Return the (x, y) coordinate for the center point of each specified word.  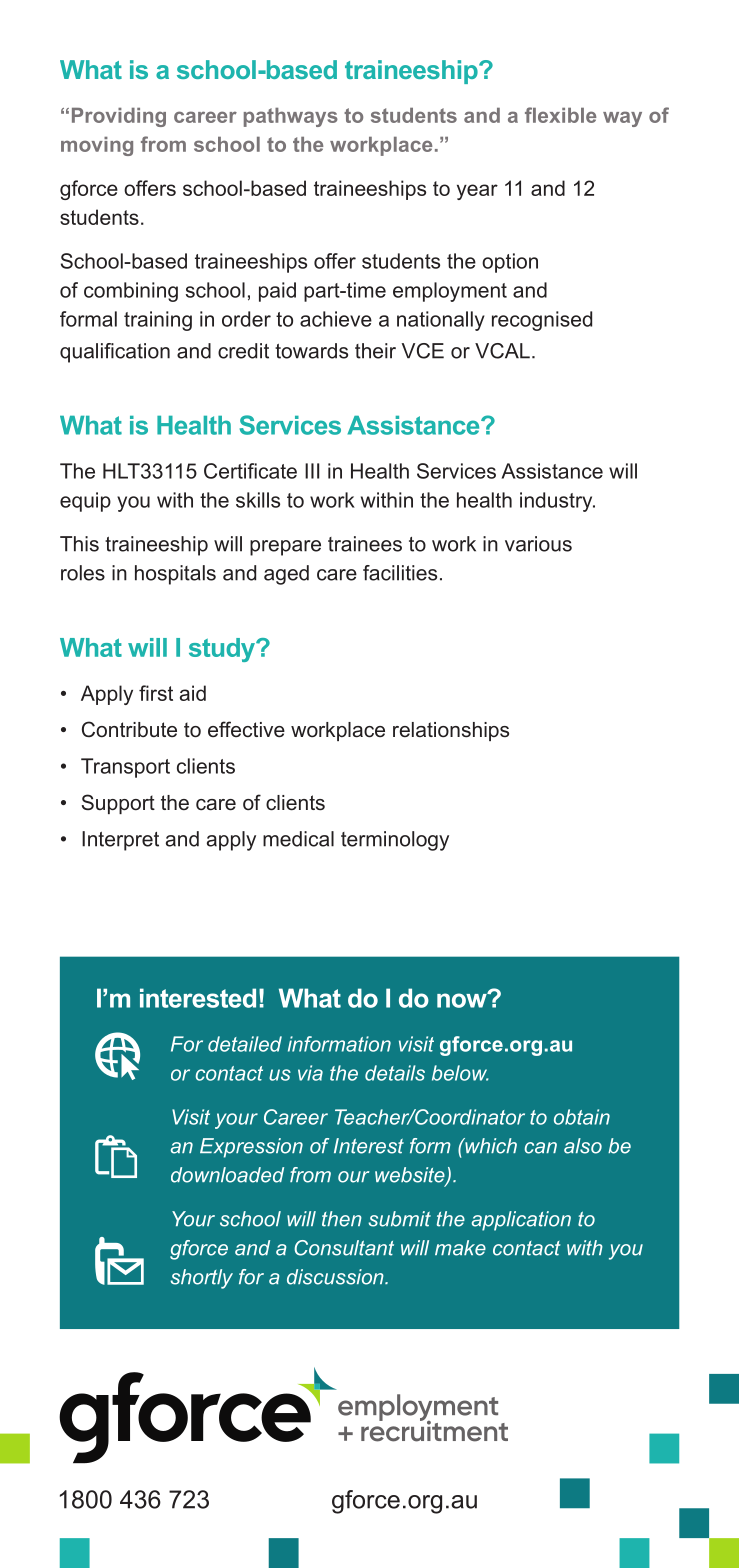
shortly (201, 1279)
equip (85, 502)
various (538, 544)
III (312, 471)
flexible (560, 115)
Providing (119, 117)
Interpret (120, 841)
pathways (291, 117)
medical (298, 839)
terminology (395, 841)
